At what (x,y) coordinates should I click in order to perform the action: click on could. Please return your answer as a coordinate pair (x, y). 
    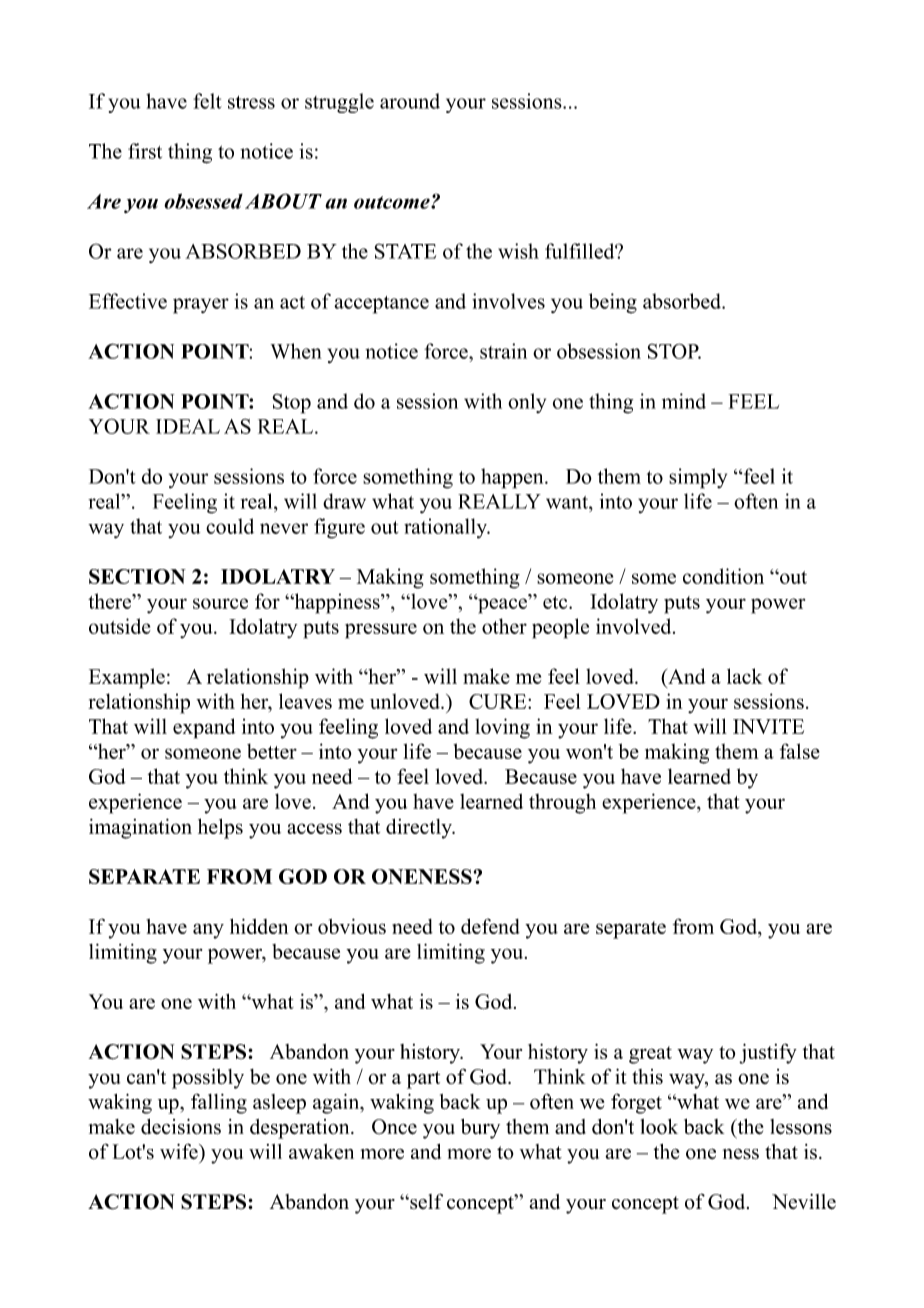
    Looking at the image, I should click on (230, 526).
